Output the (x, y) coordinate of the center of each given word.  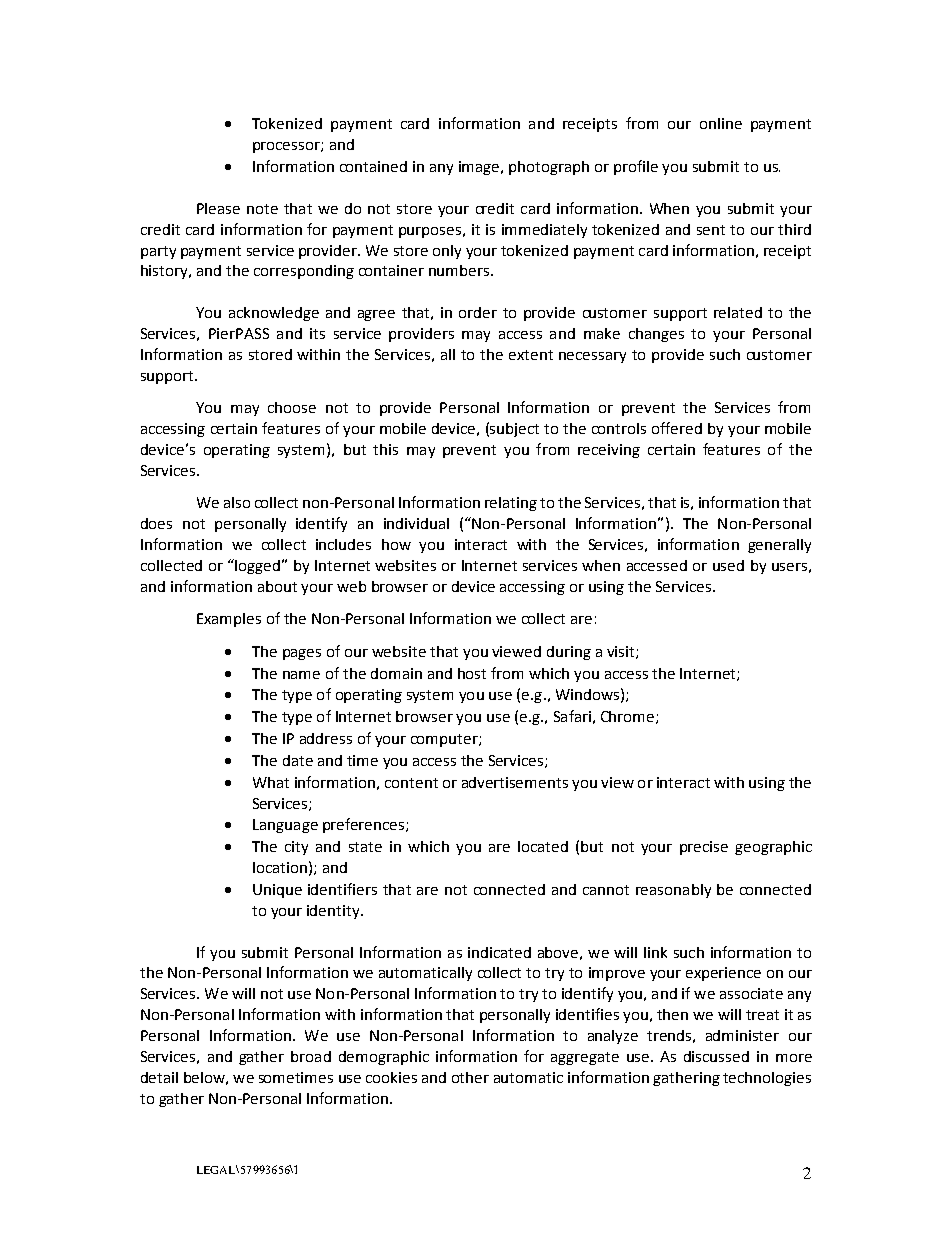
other (470, 1077)
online (721, 123)
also (237, 502)
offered (677, 428)
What (271, 782)
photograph (549, 168)
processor (287, 147)
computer (445, 740)
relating (511, 504)
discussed (716, 1056)
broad (311, 1056)
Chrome (629, 717)
